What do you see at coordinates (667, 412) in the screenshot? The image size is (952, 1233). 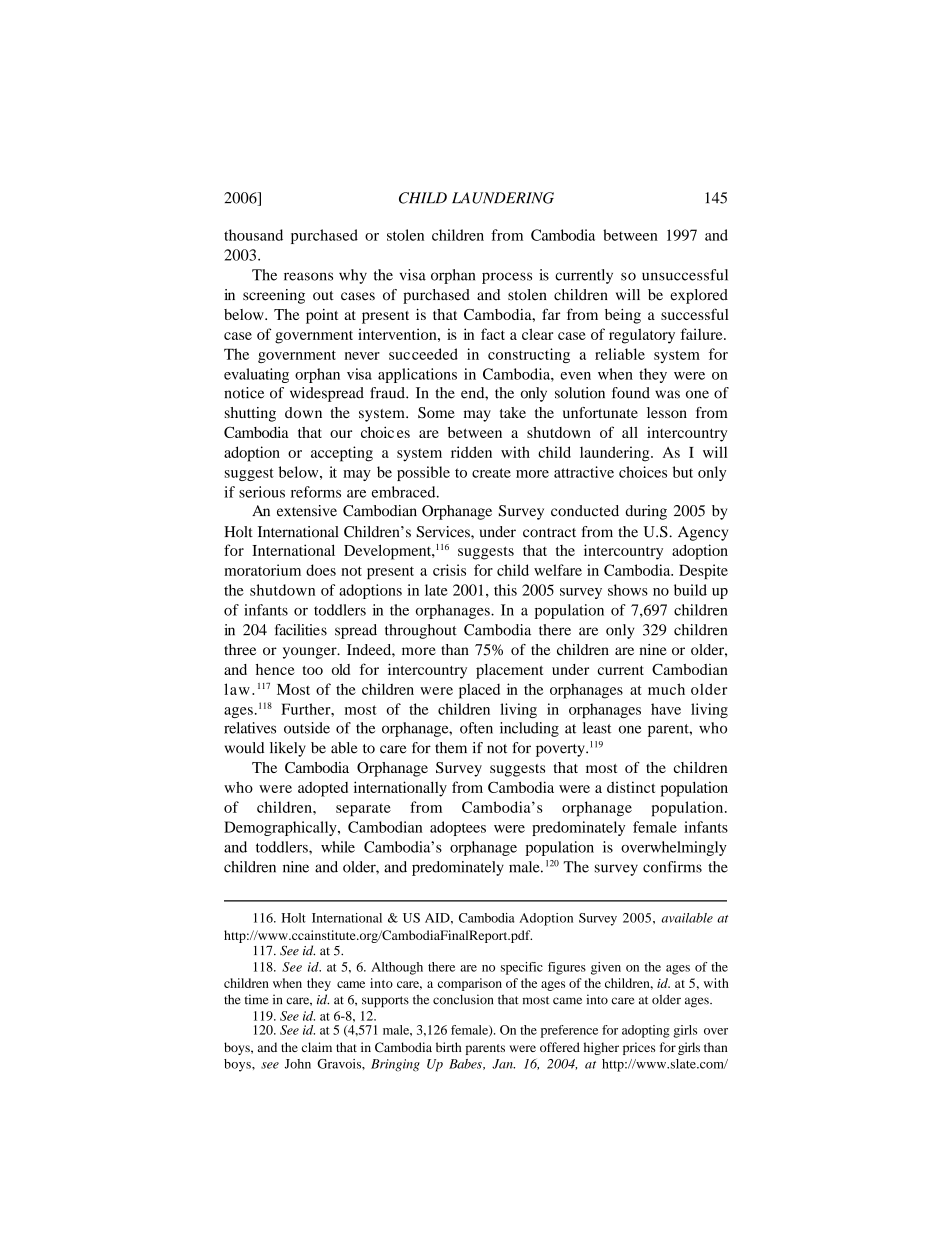 I see `lesson` at bounding box center [667, 412].
